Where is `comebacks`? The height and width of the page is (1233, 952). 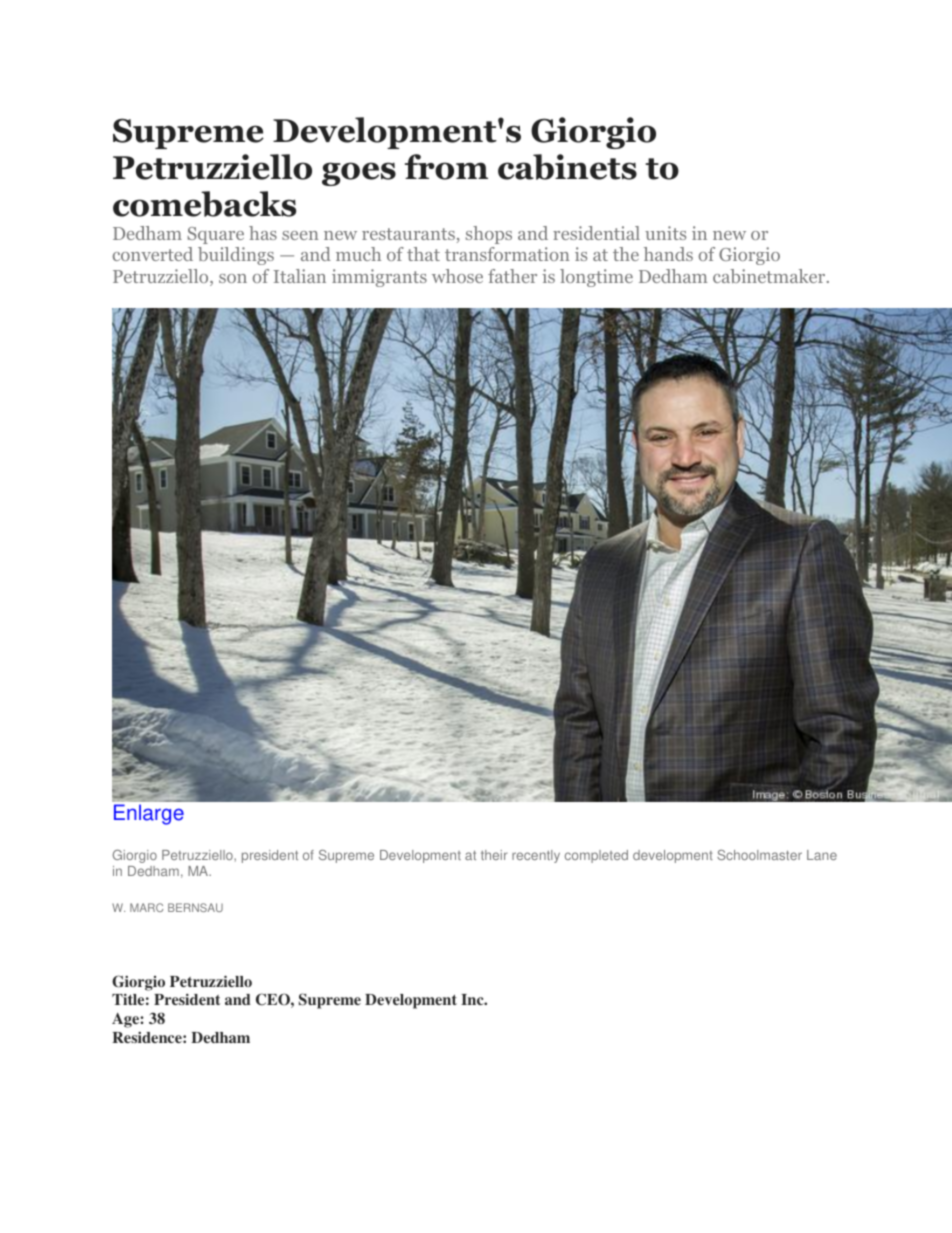
comebacks is located at coordinates (204, 204).
